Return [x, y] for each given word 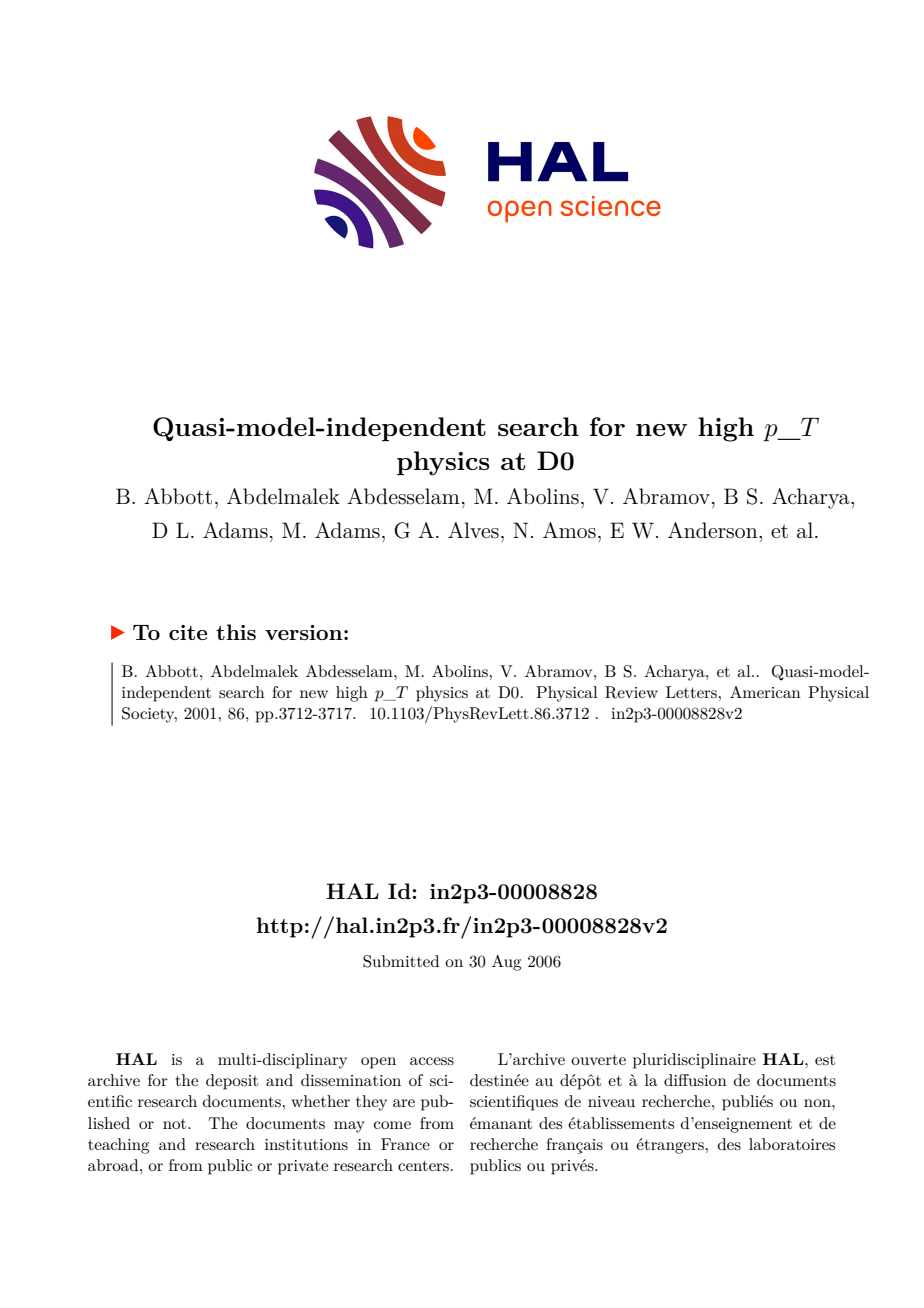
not [176, 1124]
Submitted [401, 961]
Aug [506, 963]
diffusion [695, 1080]
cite [188, 632]
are [404, 1103]
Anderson [714, 530]
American [765, 692]
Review [631, 692]
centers [423, 1166]
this [236, 632]
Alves [473, 530]
